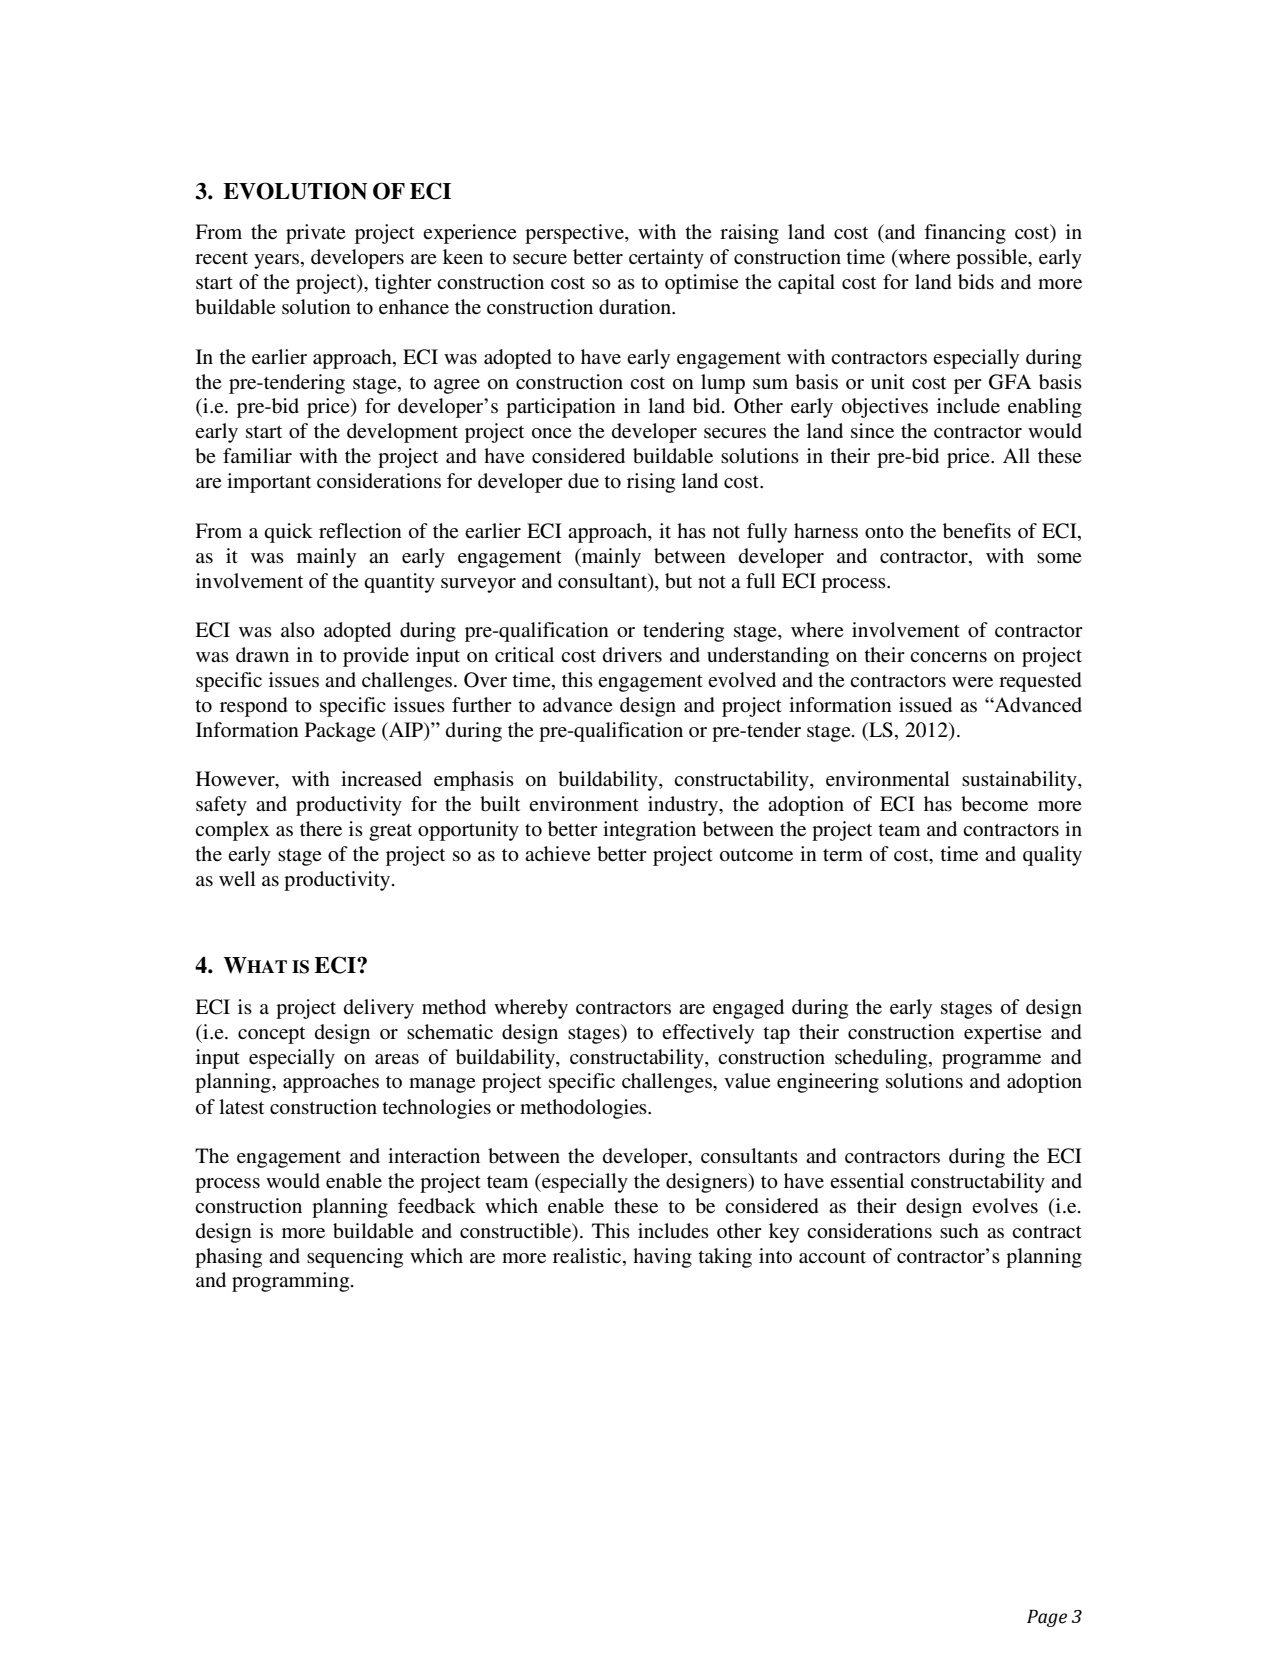 The height and width of the image is (1656, 1279). Describe the element at coordinates (1052, 856) in the image. I see `quality` at that location.
